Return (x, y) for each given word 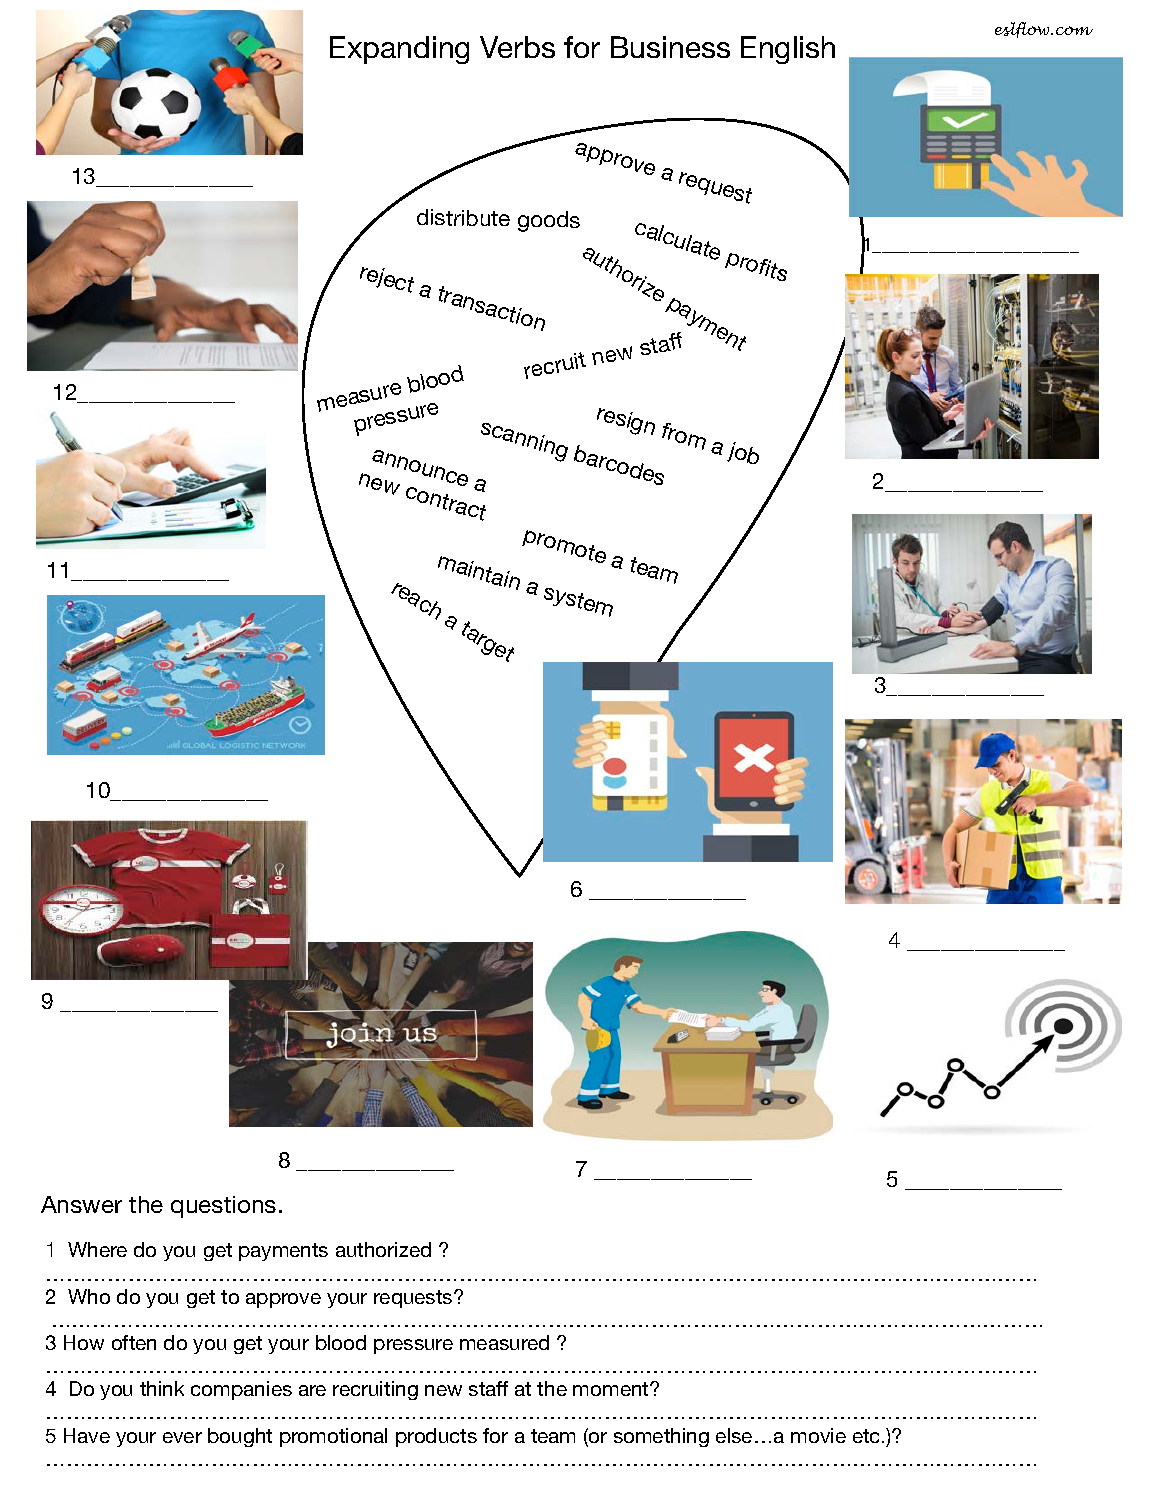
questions (223, 1207)
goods (549, 221)
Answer (81, 1204)
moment (612, 1389)
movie (818, 1435)
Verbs (517, 47)
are (312, 1390)
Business (670, 47)
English (788, 50)
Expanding (399, 50)
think (162, 1388)
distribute (463, 217)
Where (97, 1249)
